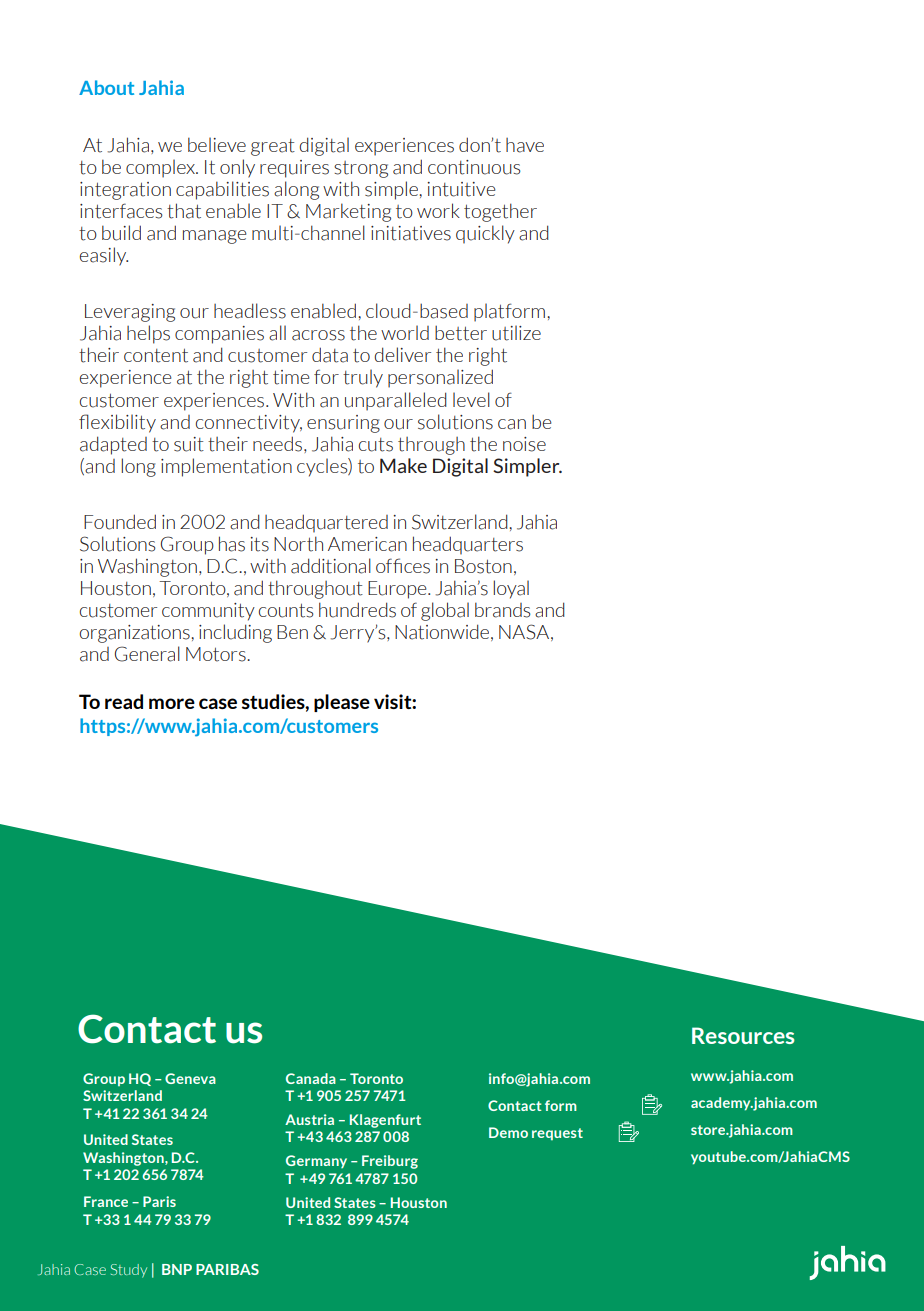 Image resolution: width=924 pixels, height=1311 pixels. Describe the element at coordinates (217, 144) in the screenshot. I see `believe` at that location.
